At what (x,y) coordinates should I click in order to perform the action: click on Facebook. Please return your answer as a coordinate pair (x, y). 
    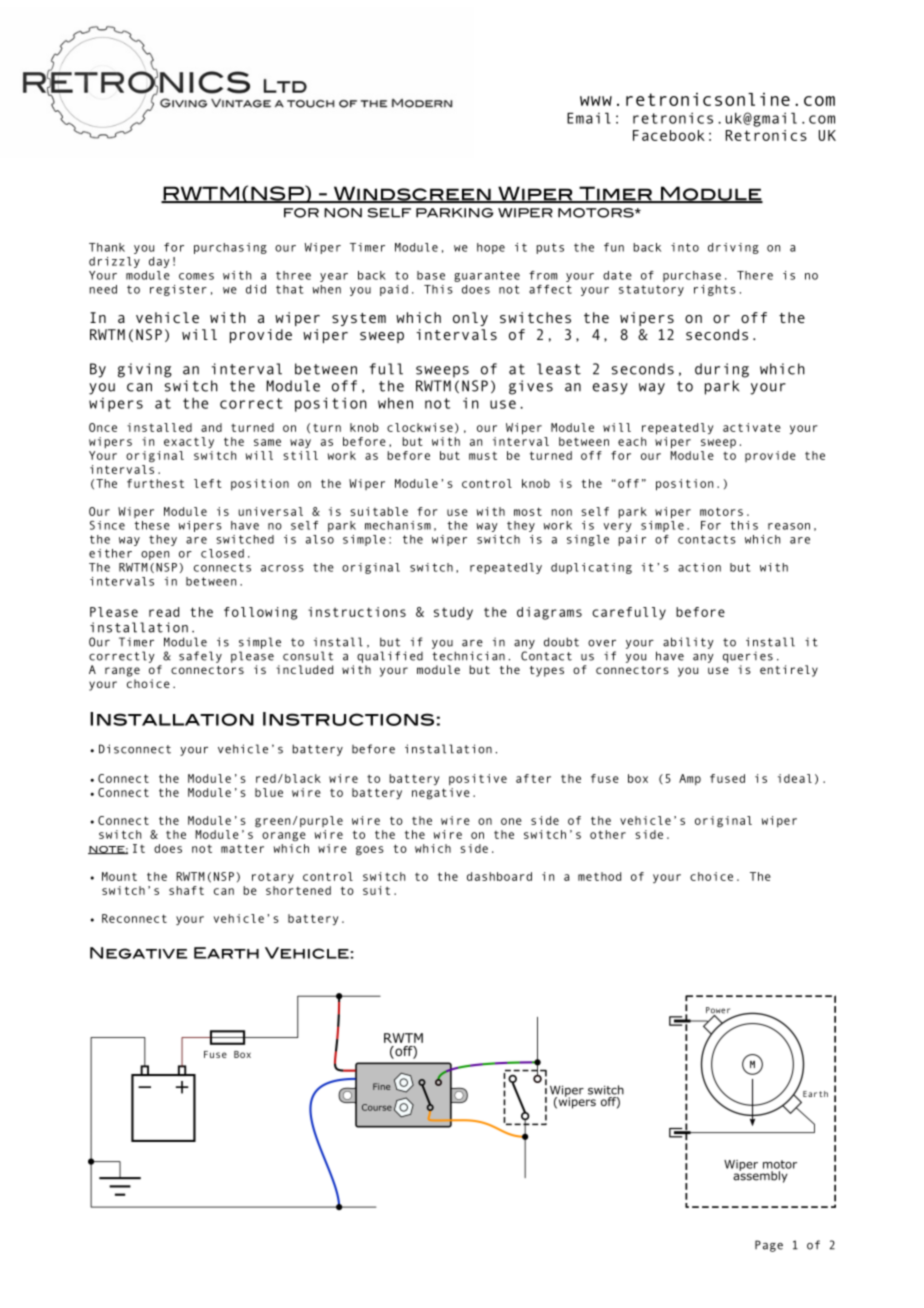
    Looking at the image, I should click on (669, 135).
